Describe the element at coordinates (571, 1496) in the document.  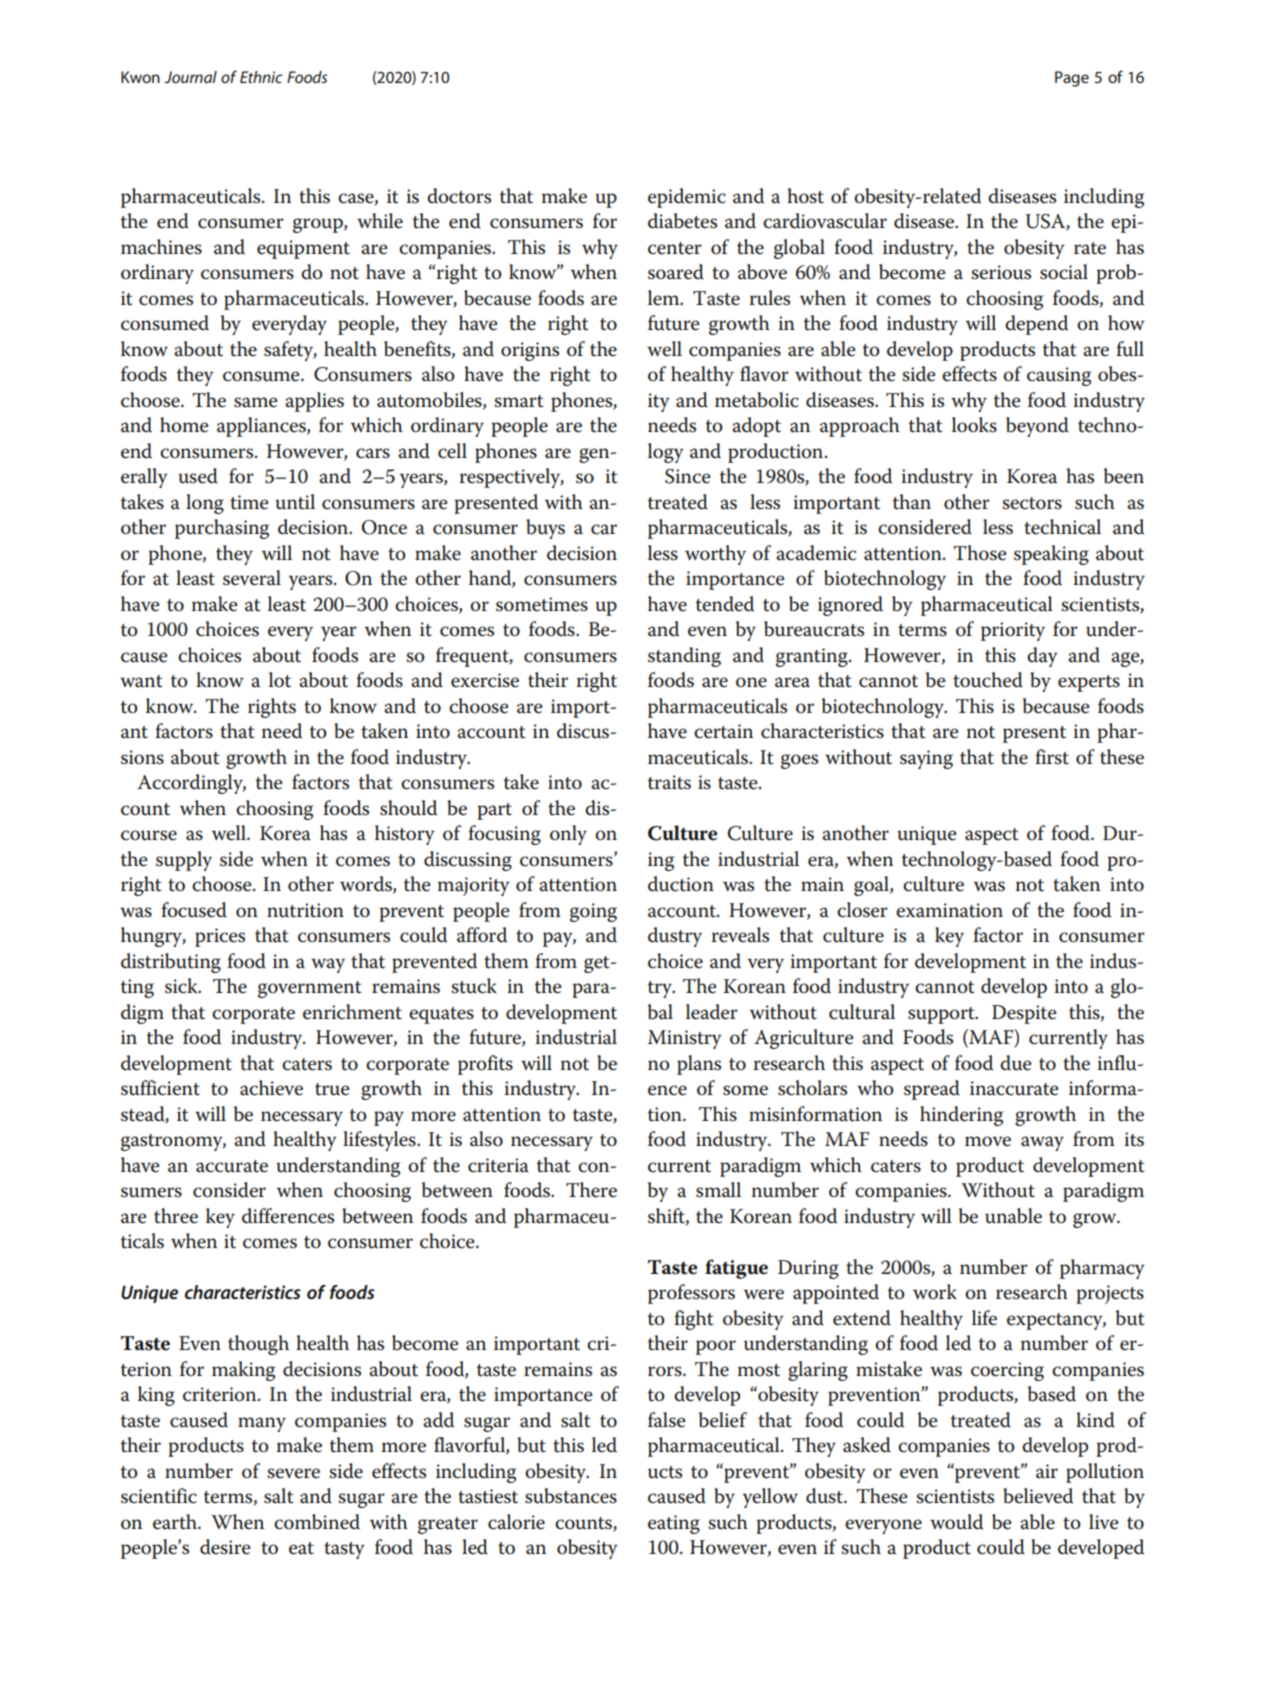
I see `substances` at that location.
